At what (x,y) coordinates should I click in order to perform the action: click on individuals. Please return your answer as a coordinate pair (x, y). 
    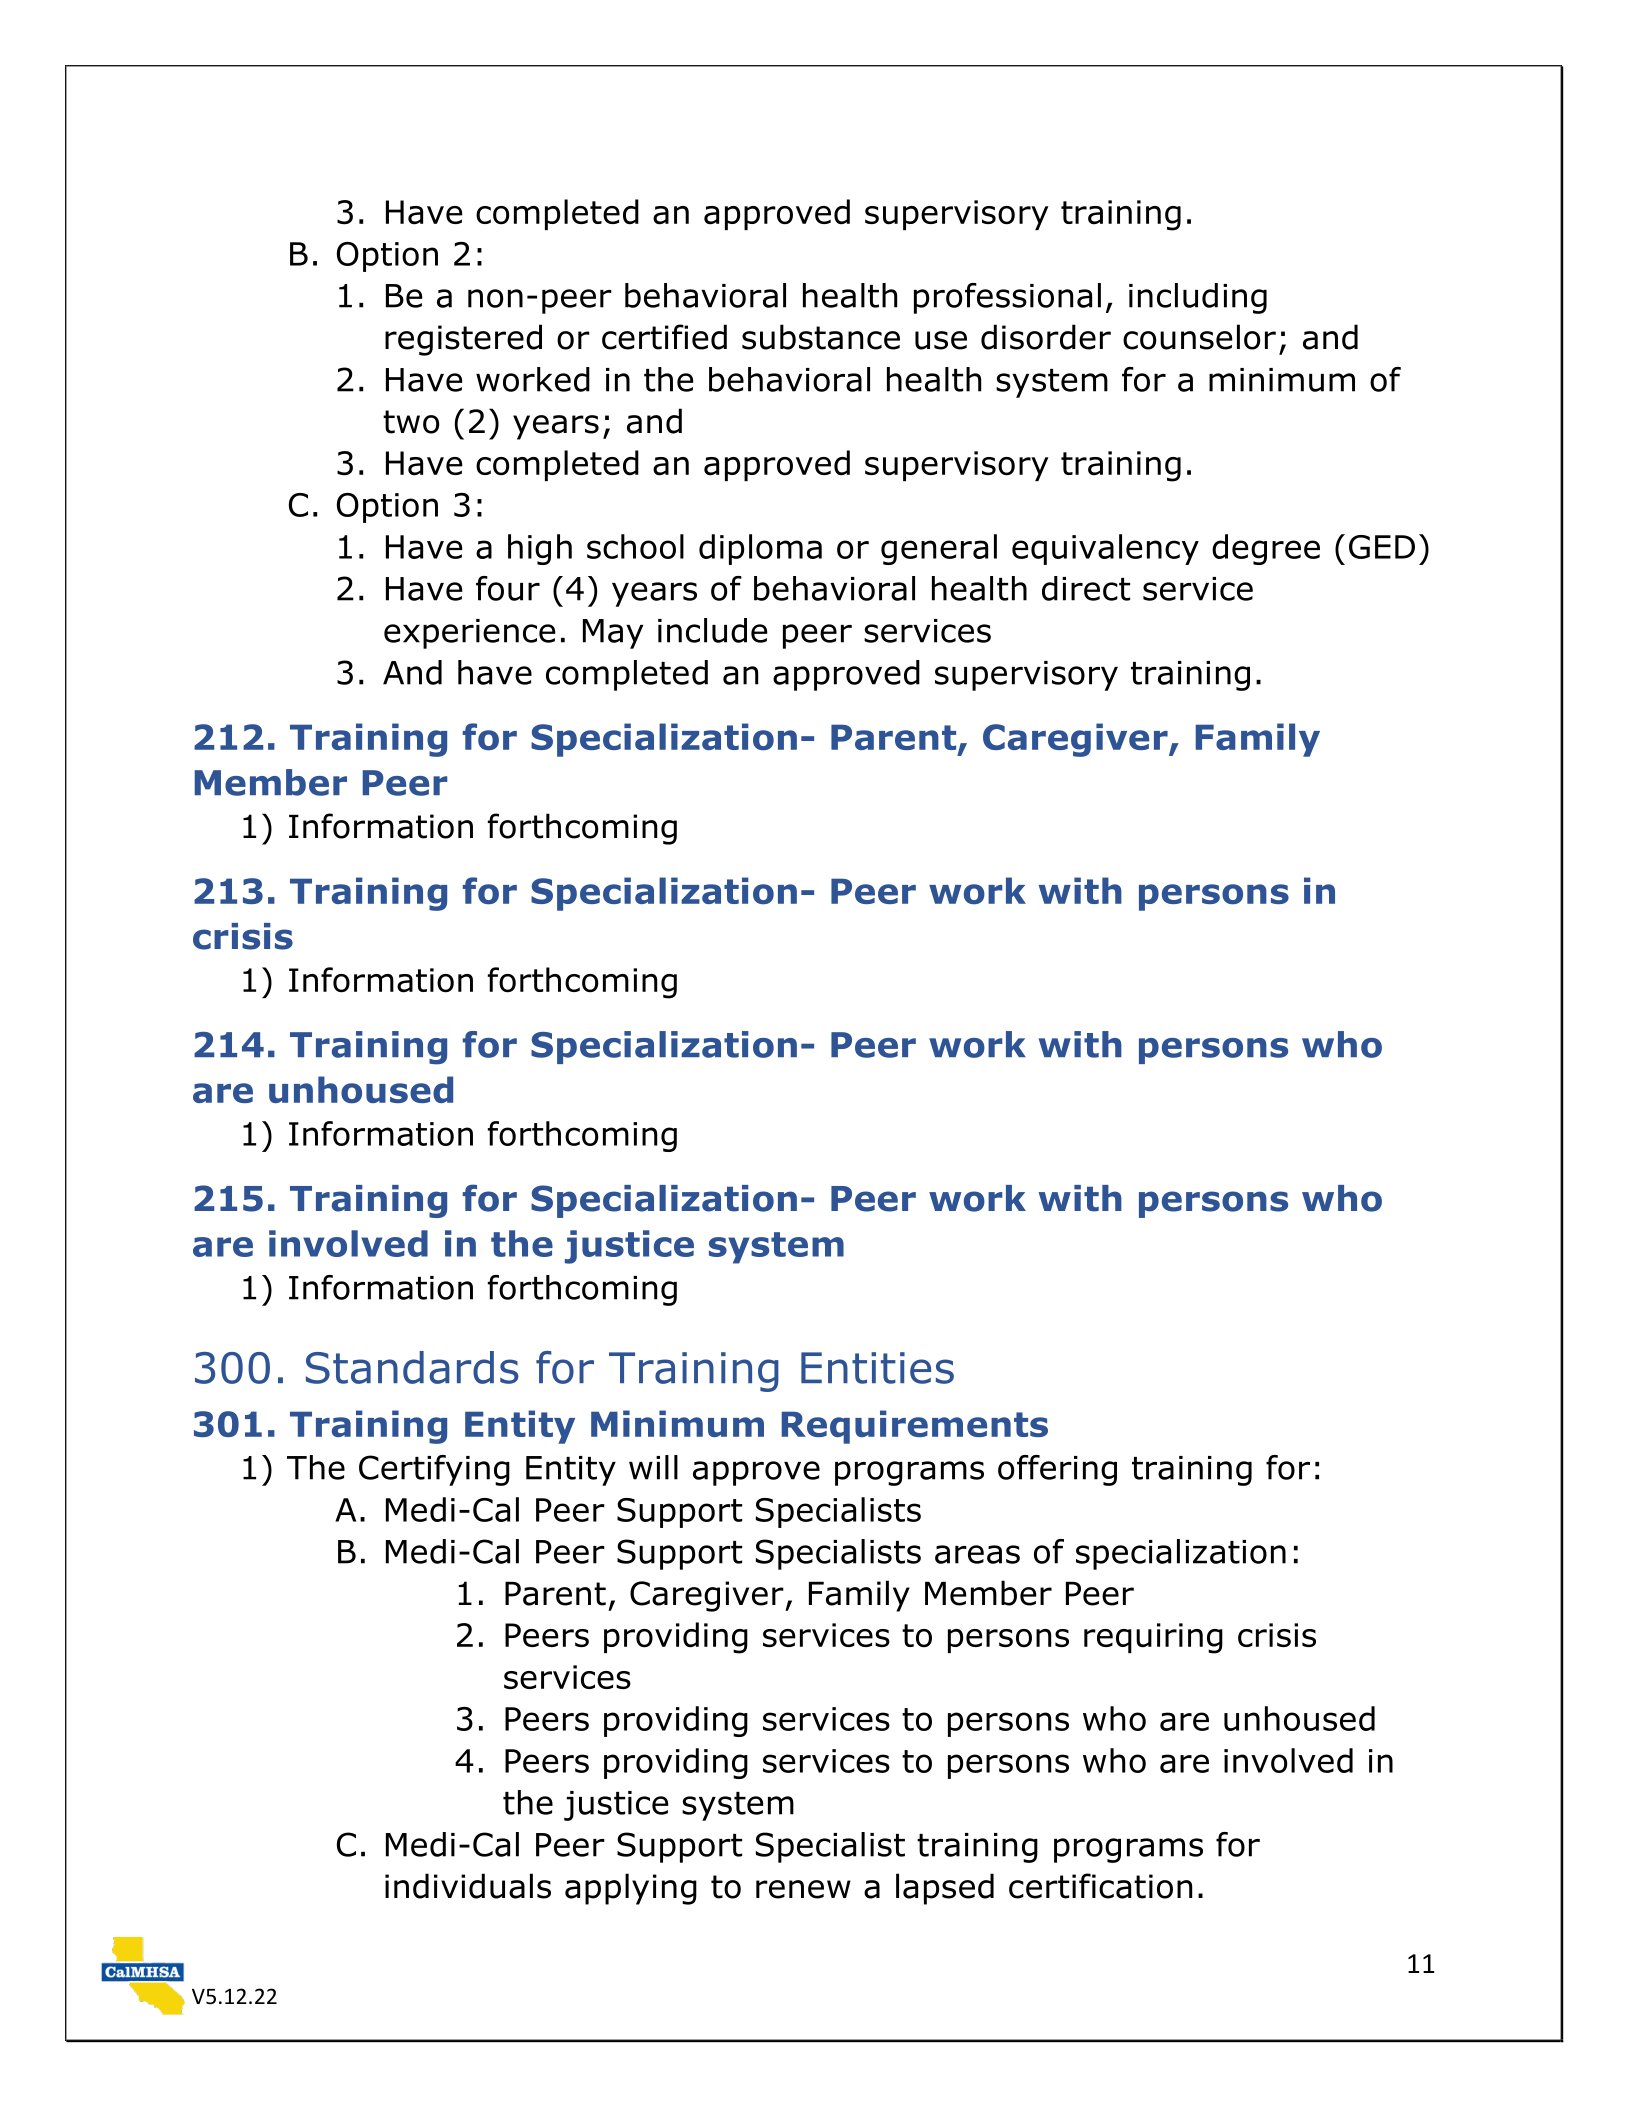
    Looking at the image, I should click on (468, 1886).
